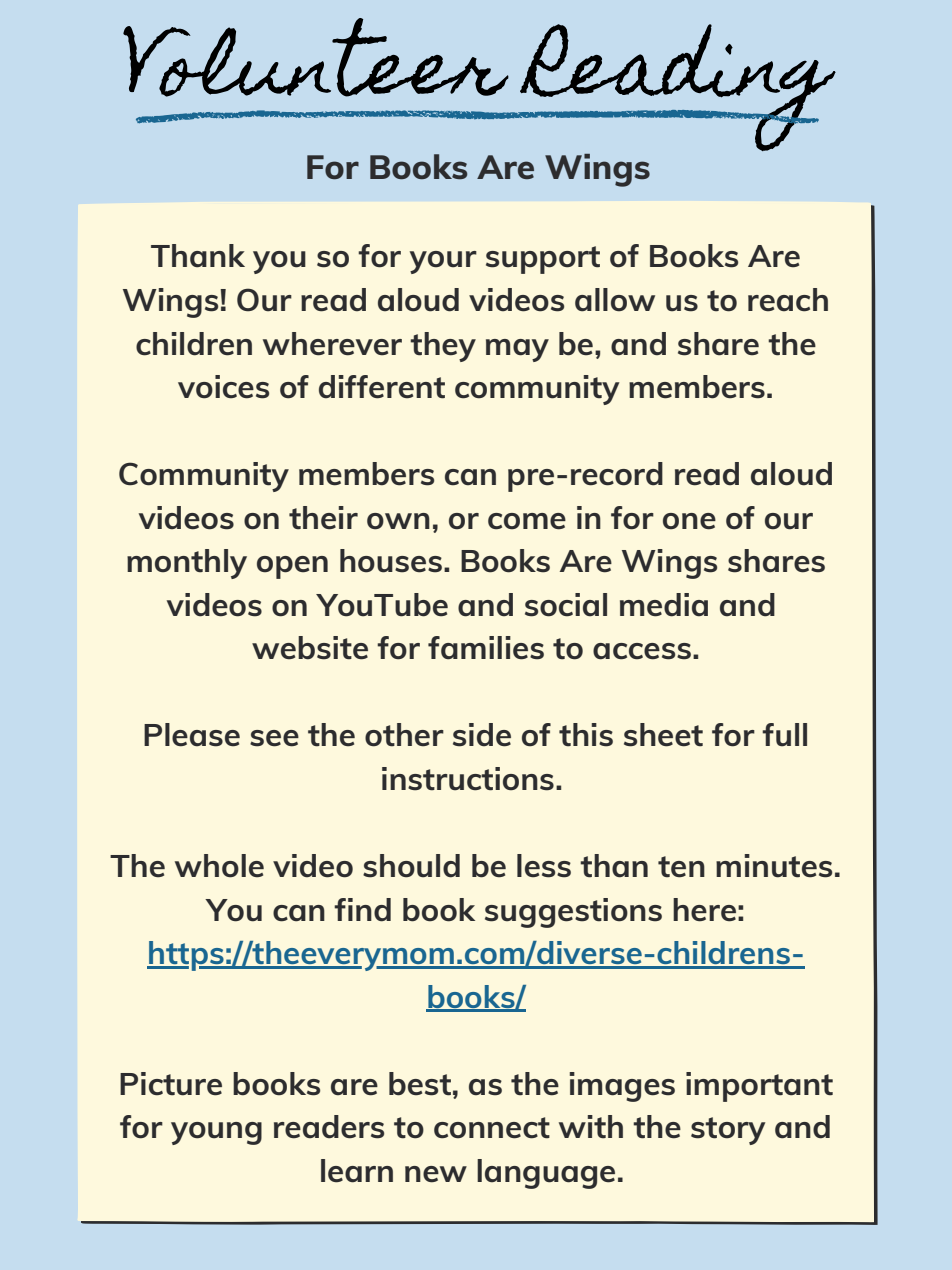 The image size is (952, 1270). What do you see at coordinates (216, 1133) in the page?
I see `young` at bounding box center [216, 1133].
